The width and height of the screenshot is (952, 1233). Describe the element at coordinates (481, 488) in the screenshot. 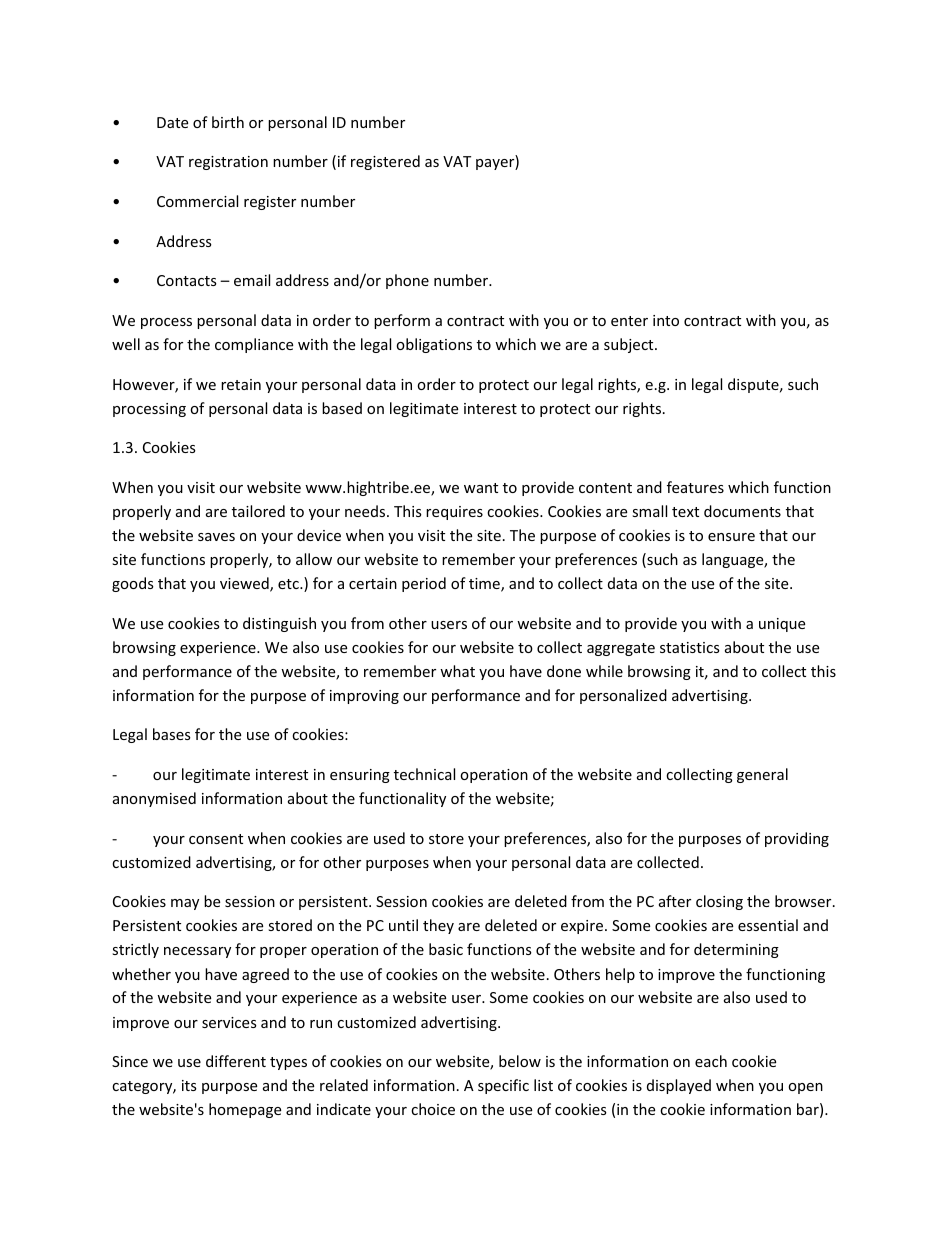

I see `want` at that location.
